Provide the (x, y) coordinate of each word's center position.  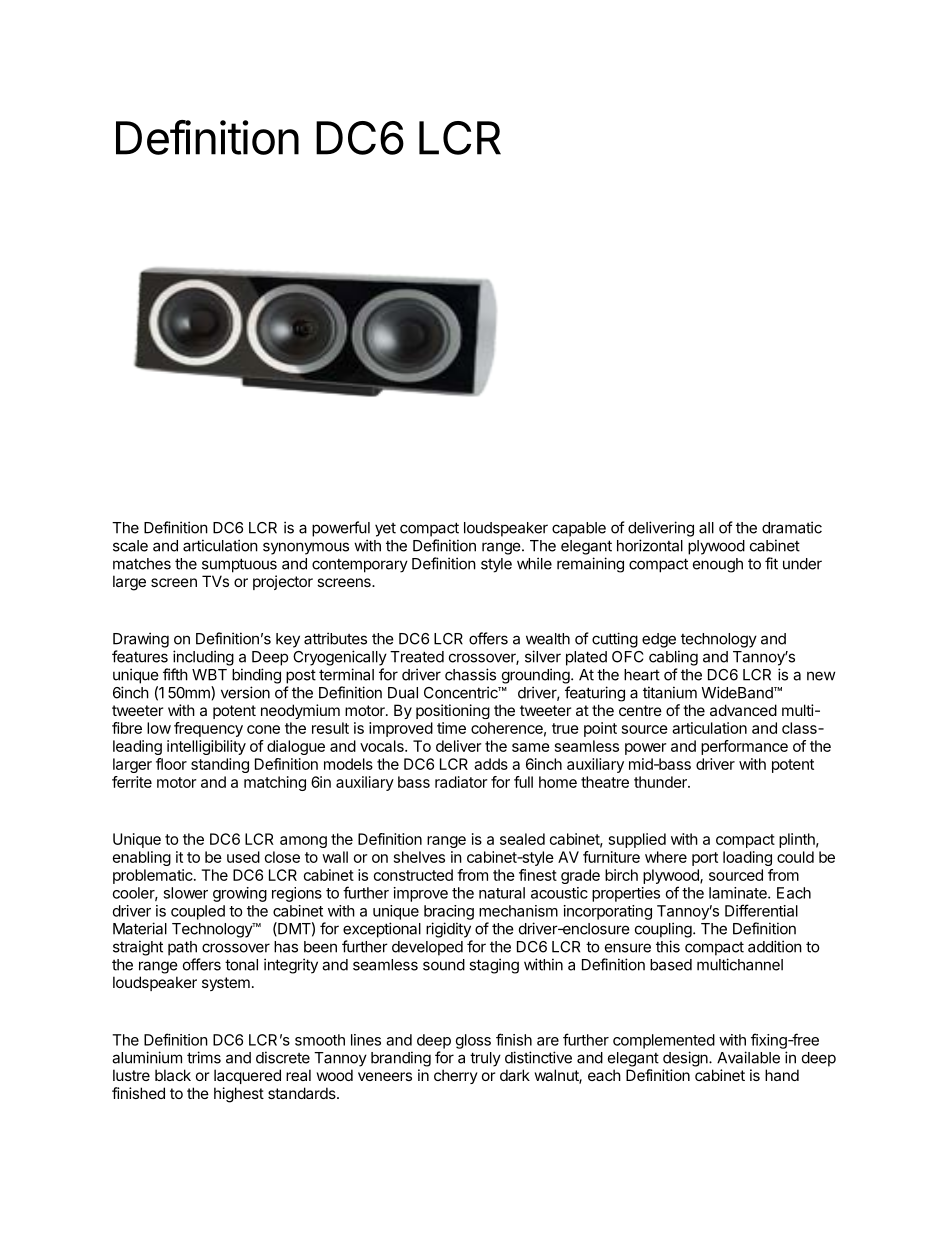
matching (275, 783)
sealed (522, 839)
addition (775, 946)
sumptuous (239, 565)
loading (747, 858)
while (534, 563)
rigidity (448, 930)
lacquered (247, 1076)
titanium (670, 692)
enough (718, 565)
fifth (175, 674)
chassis (470, 674)
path (182, 948)
